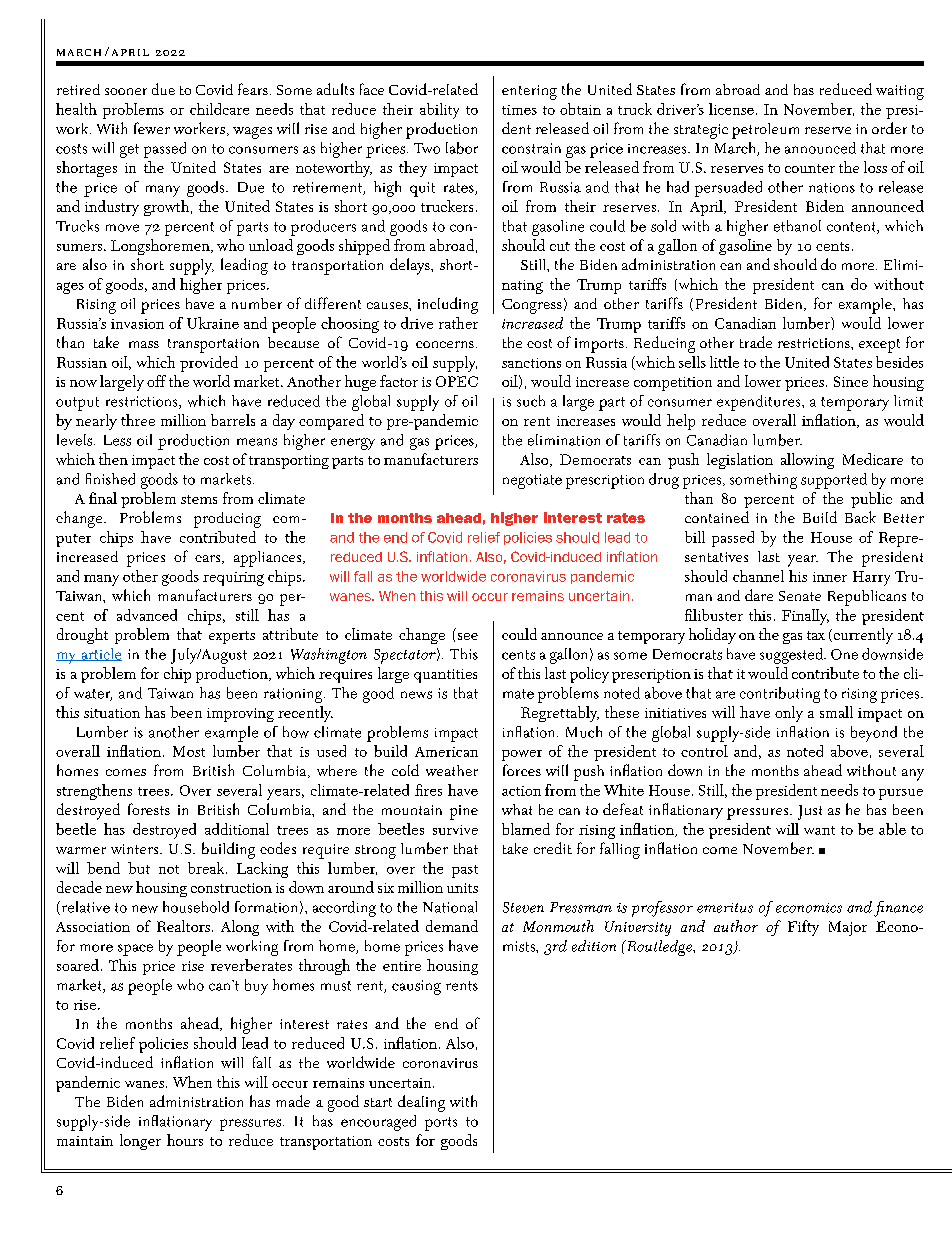 The width and height of the page is (952, 1233). What do you see at coordinates (421, 1103) in the page?
I see `dealing` at bounding box center [421, 1103].
